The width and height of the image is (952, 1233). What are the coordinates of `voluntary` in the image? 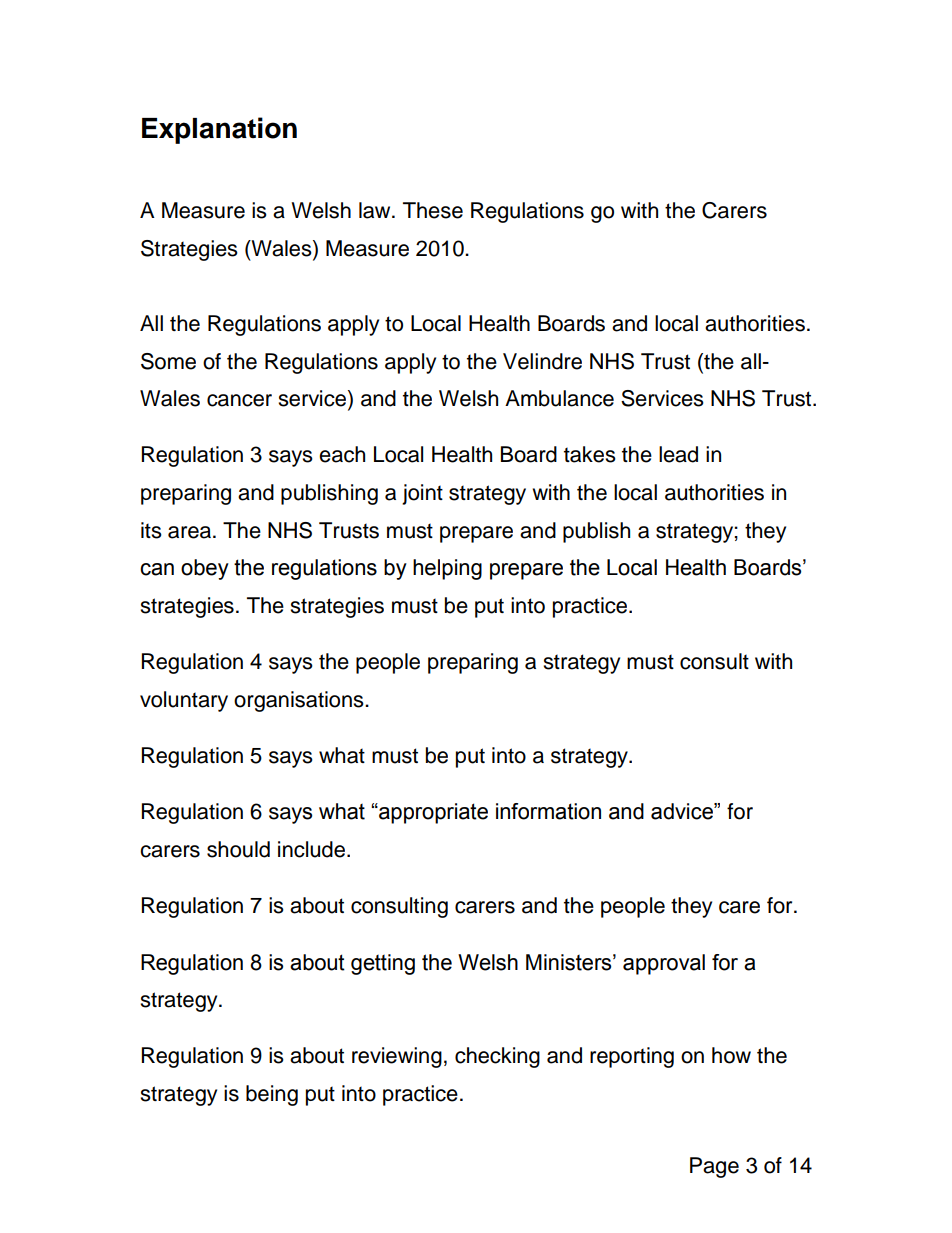 It's located at (184, 701).
